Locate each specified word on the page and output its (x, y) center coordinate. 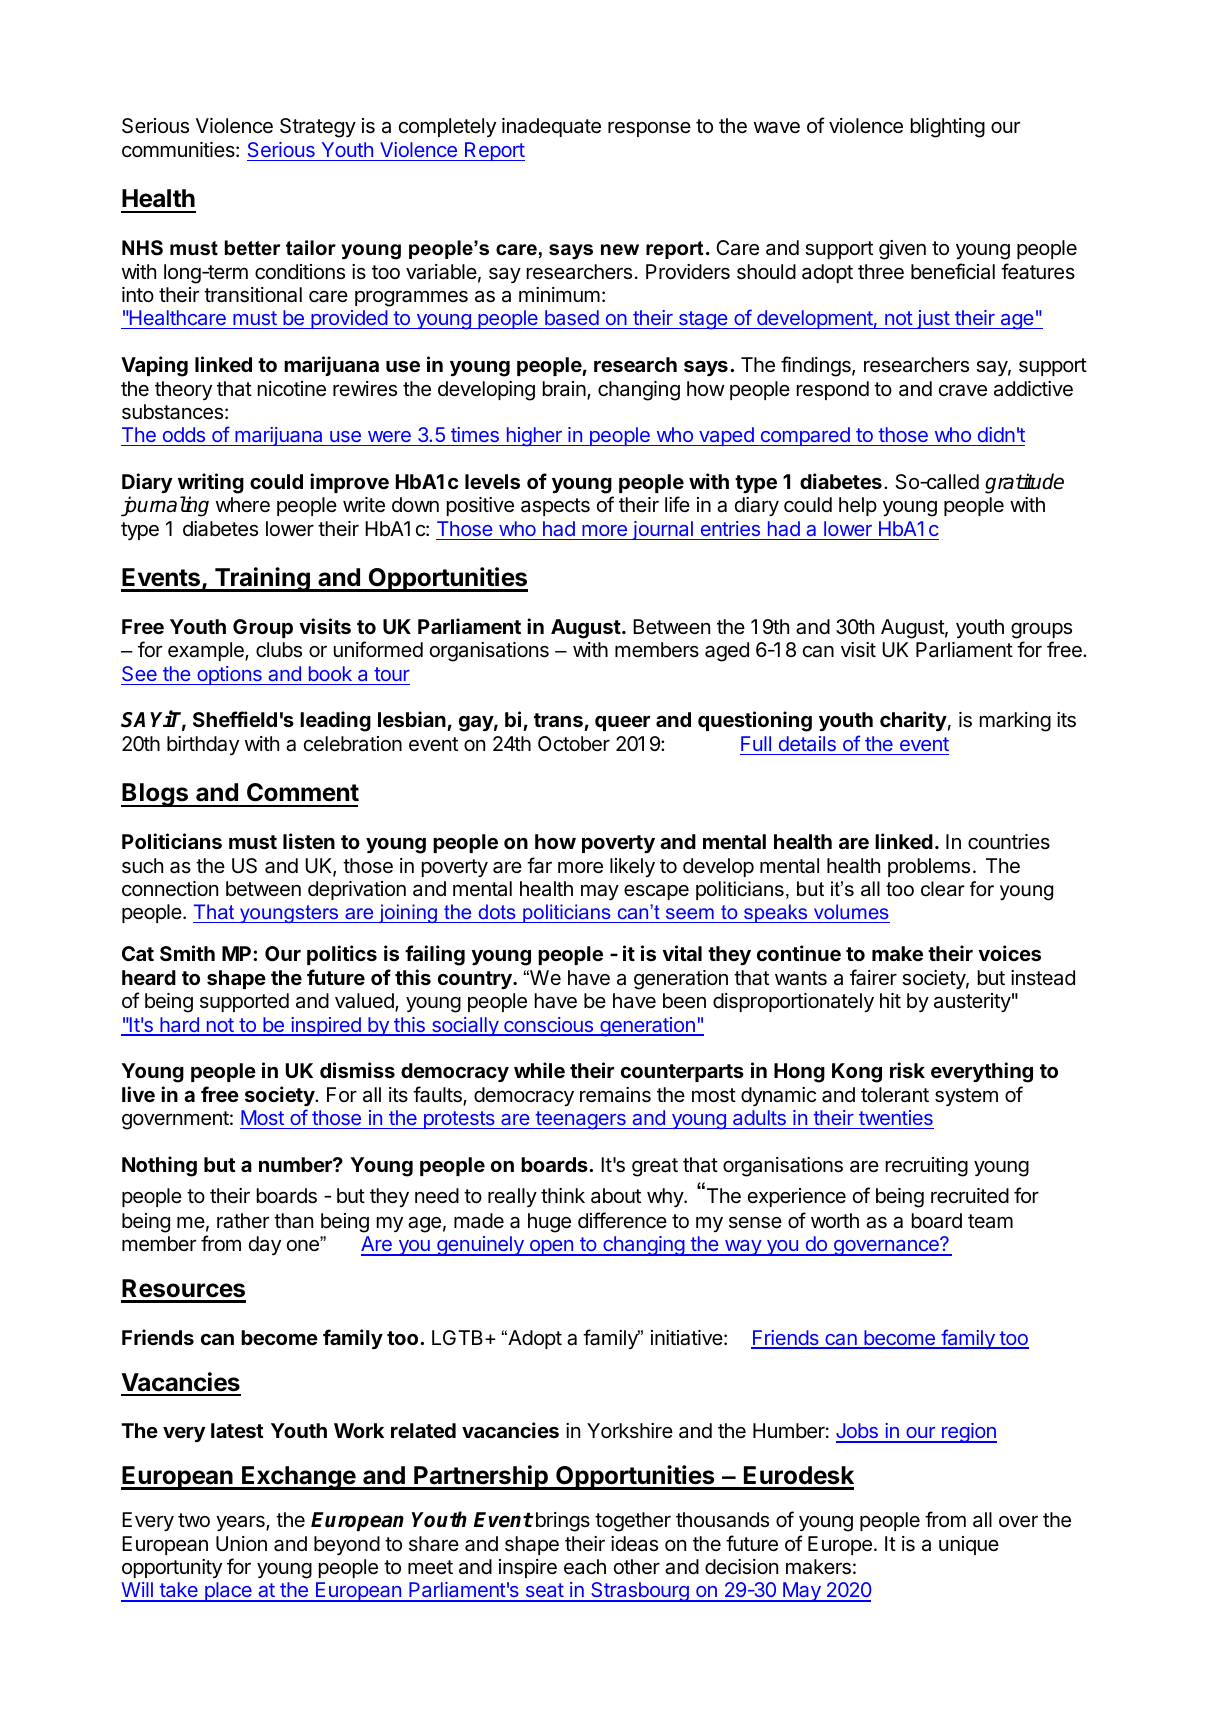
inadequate (551, 127)
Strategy (318, 128)
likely (632, 867)
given (902, 250)
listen (309, 841)
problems (929, 867)
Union (241, 1543)
